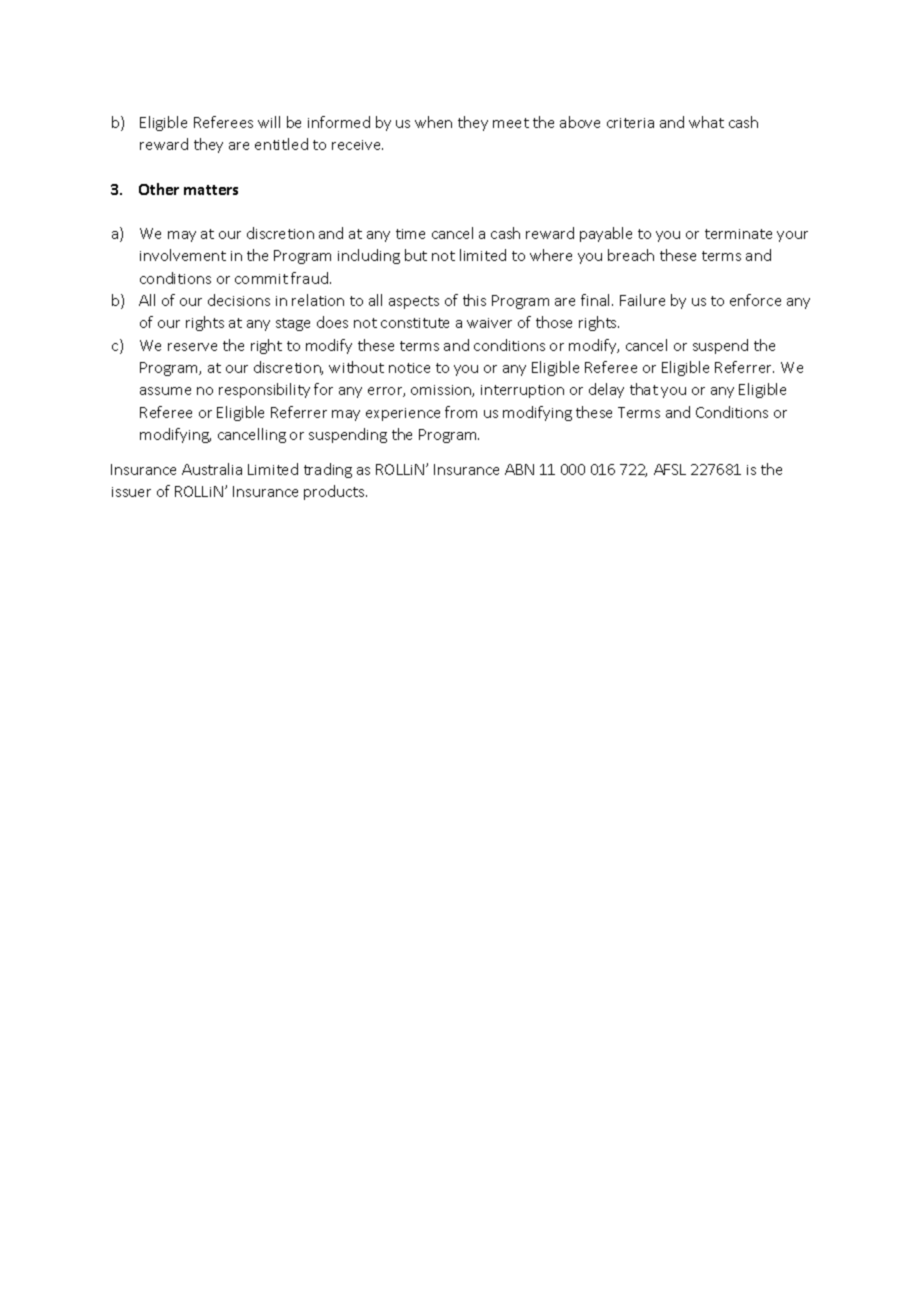 Image resolution: width=924 pixels, height=1308 pixels. Describe the element at coordinates (606, 390) in the image. I see `delay` at that location.
